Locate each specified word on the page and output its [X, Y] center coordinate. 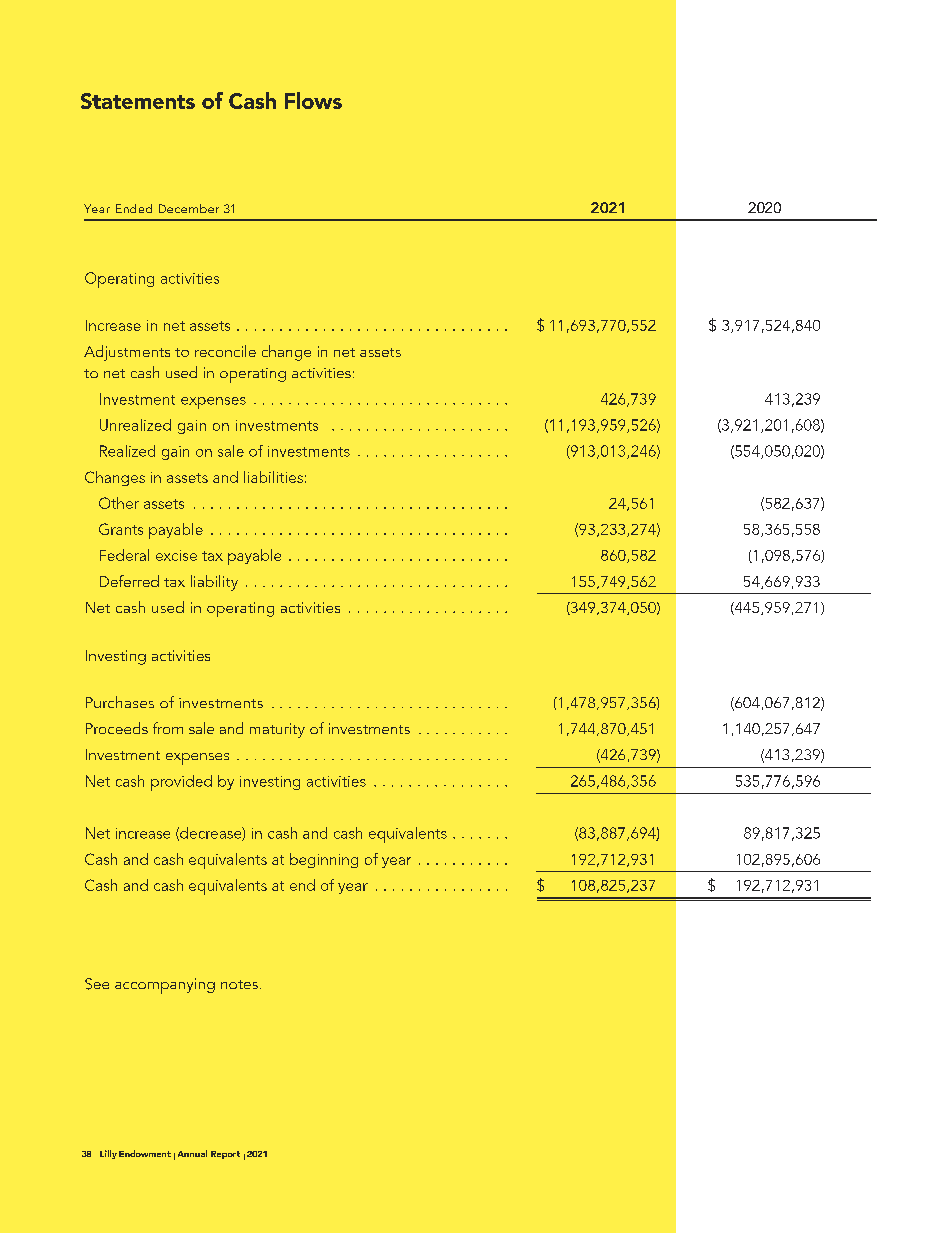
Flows [313, 100]
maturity [277, 730]
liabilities [273, 477]
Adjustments [127, 353]
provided [181, 783]
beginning [324, 860]
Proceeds [117, 728]
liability [214, 583]
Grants [121, 529]
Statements [138, 101]
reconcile [225, 351]
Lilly [108, 1154]
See [97, 984]
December [189, 208]
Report [225, 1155]
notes [239, 984]
